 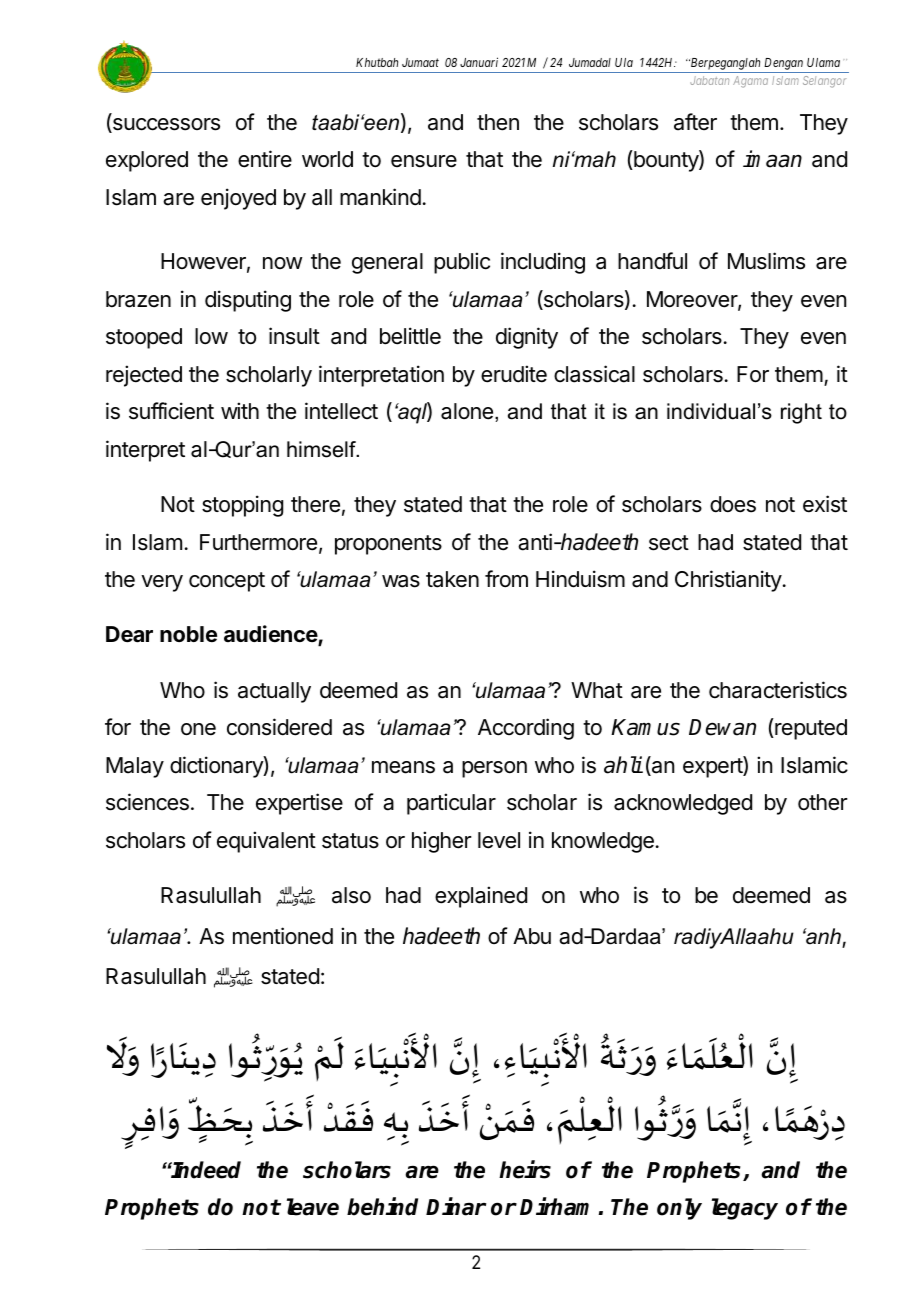 What do you see at coordinates (188, 634) in the image?
I see `noble` at bounding box center [188, 634].
